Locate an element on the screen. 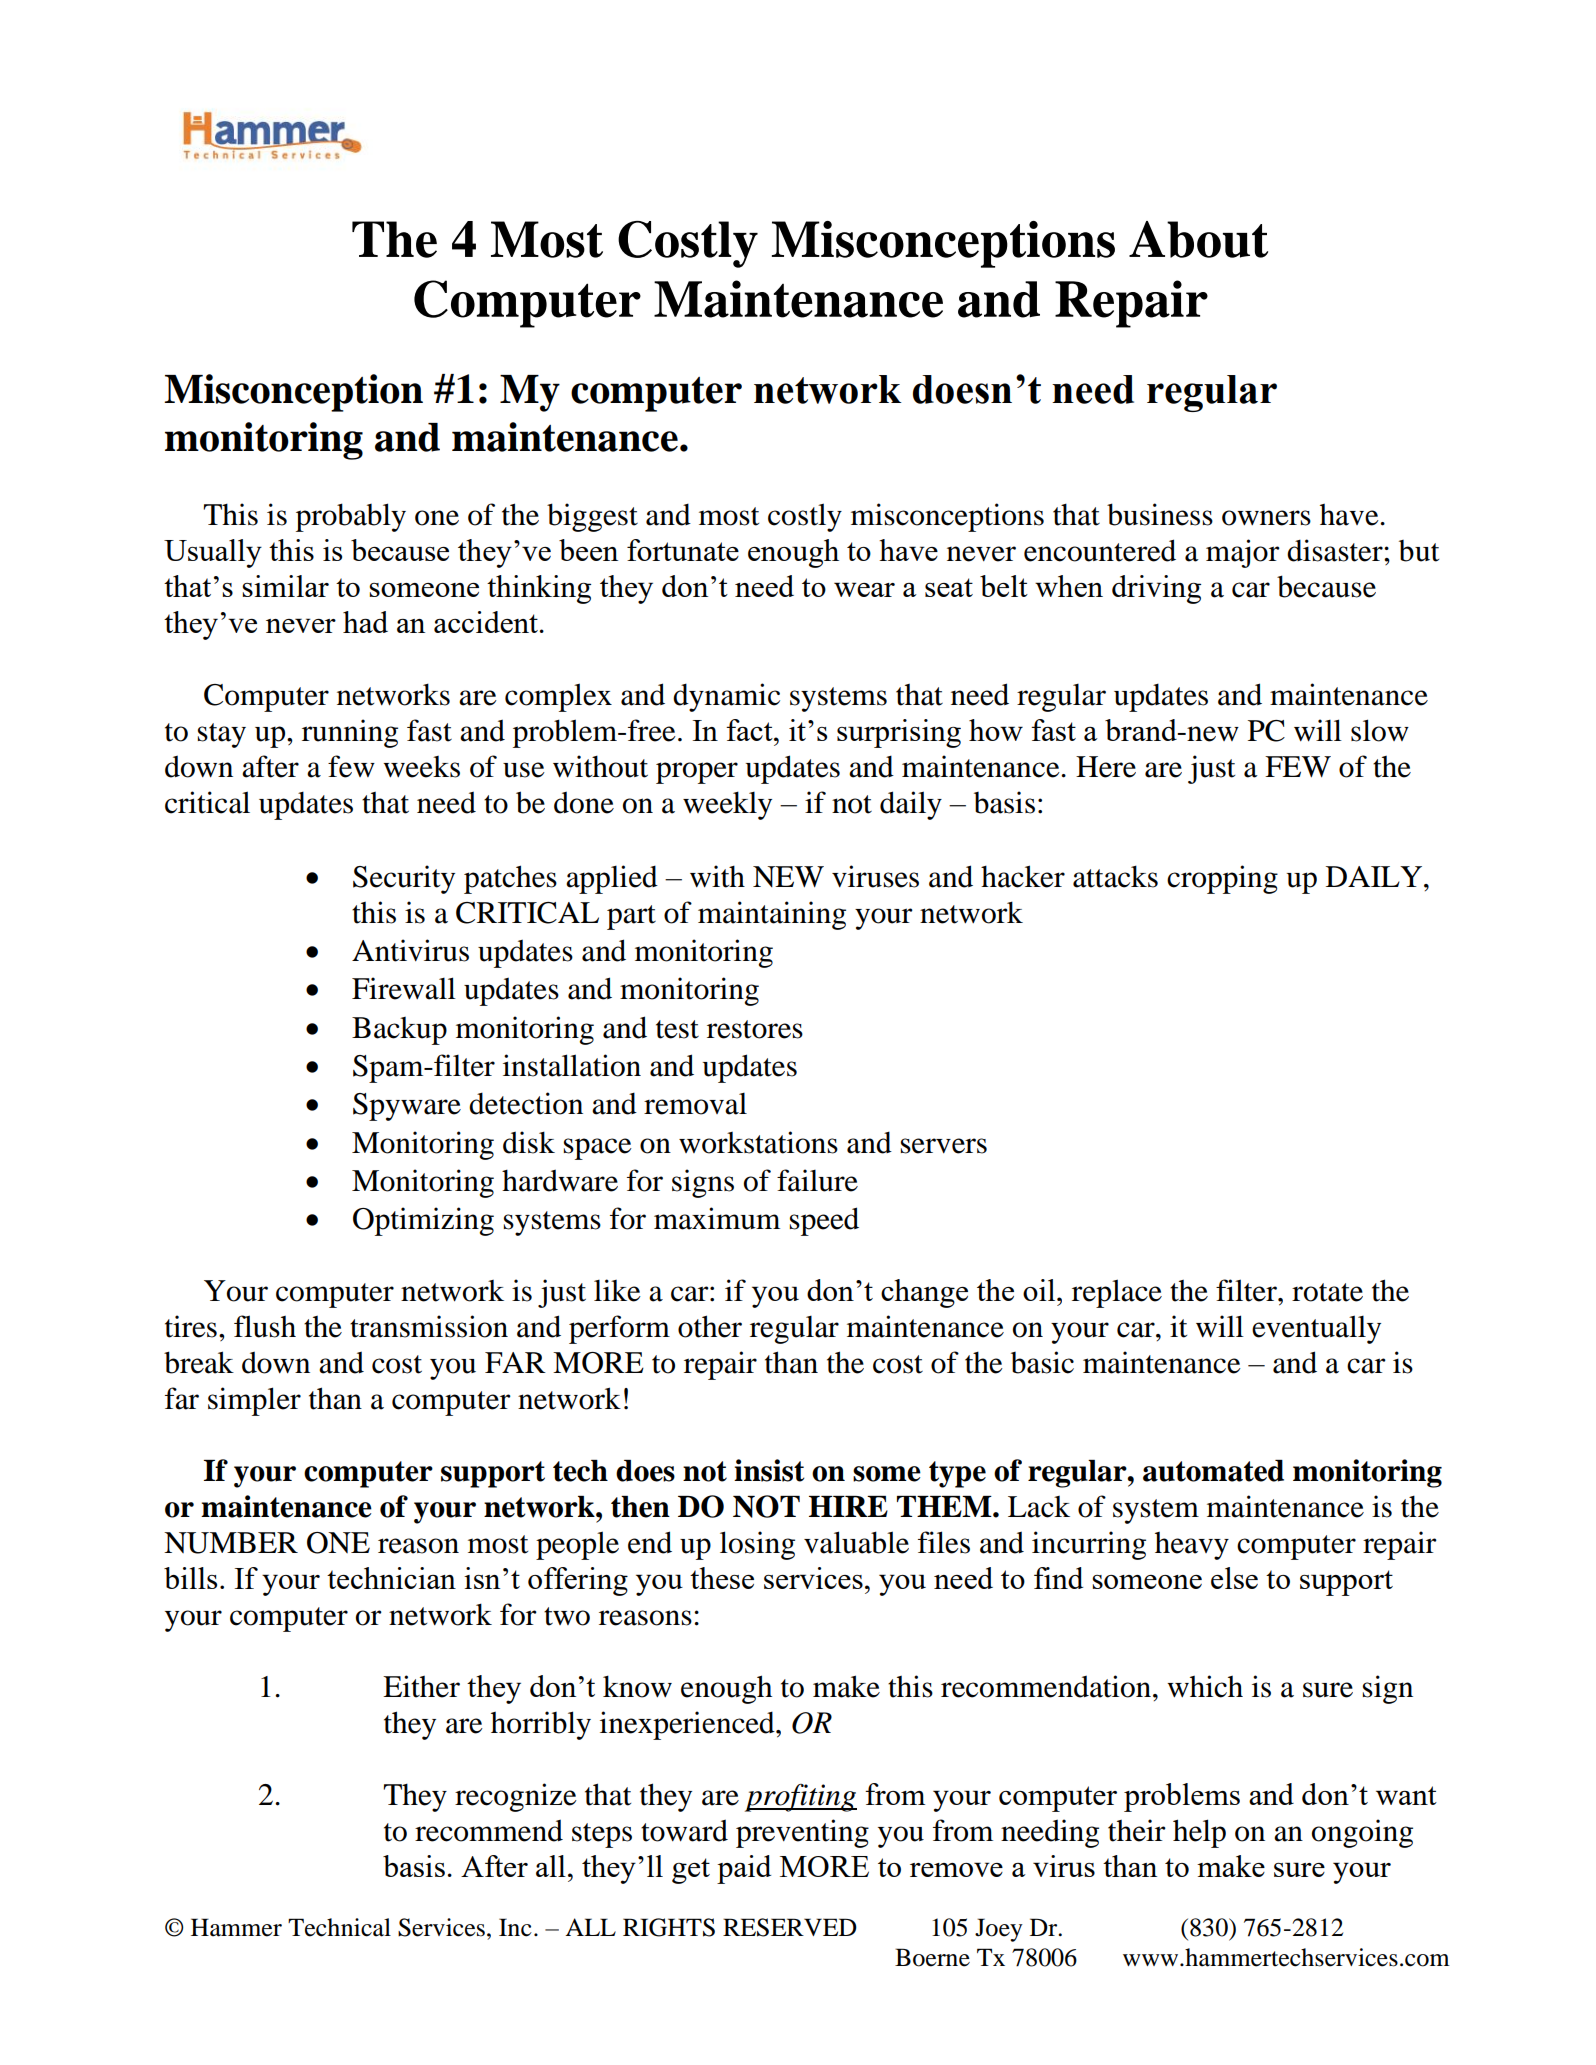  About is located at coordinates (1198, 239).
